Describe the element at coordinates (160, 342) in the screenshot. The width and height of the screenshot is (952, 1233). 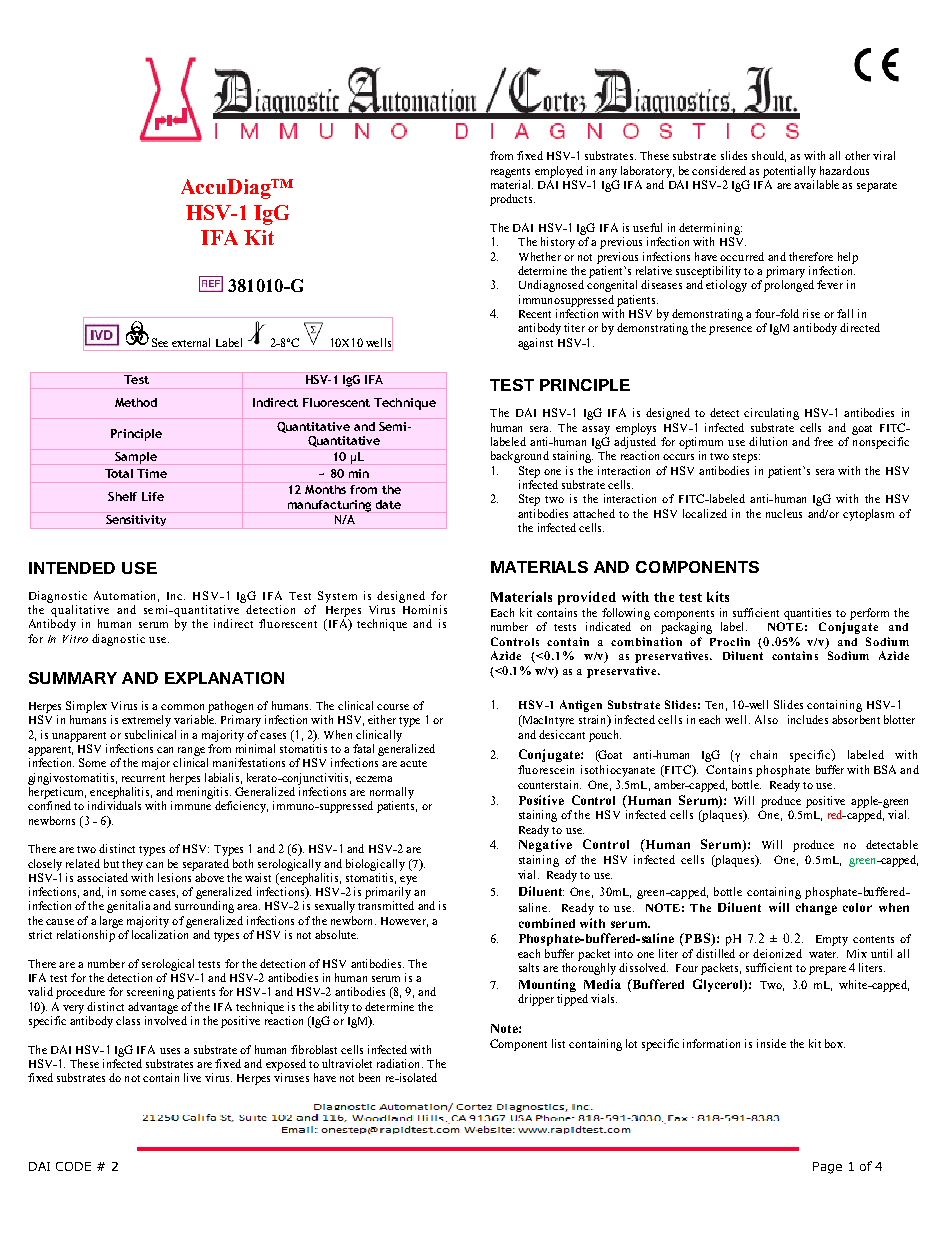
I see `See` at that location.
